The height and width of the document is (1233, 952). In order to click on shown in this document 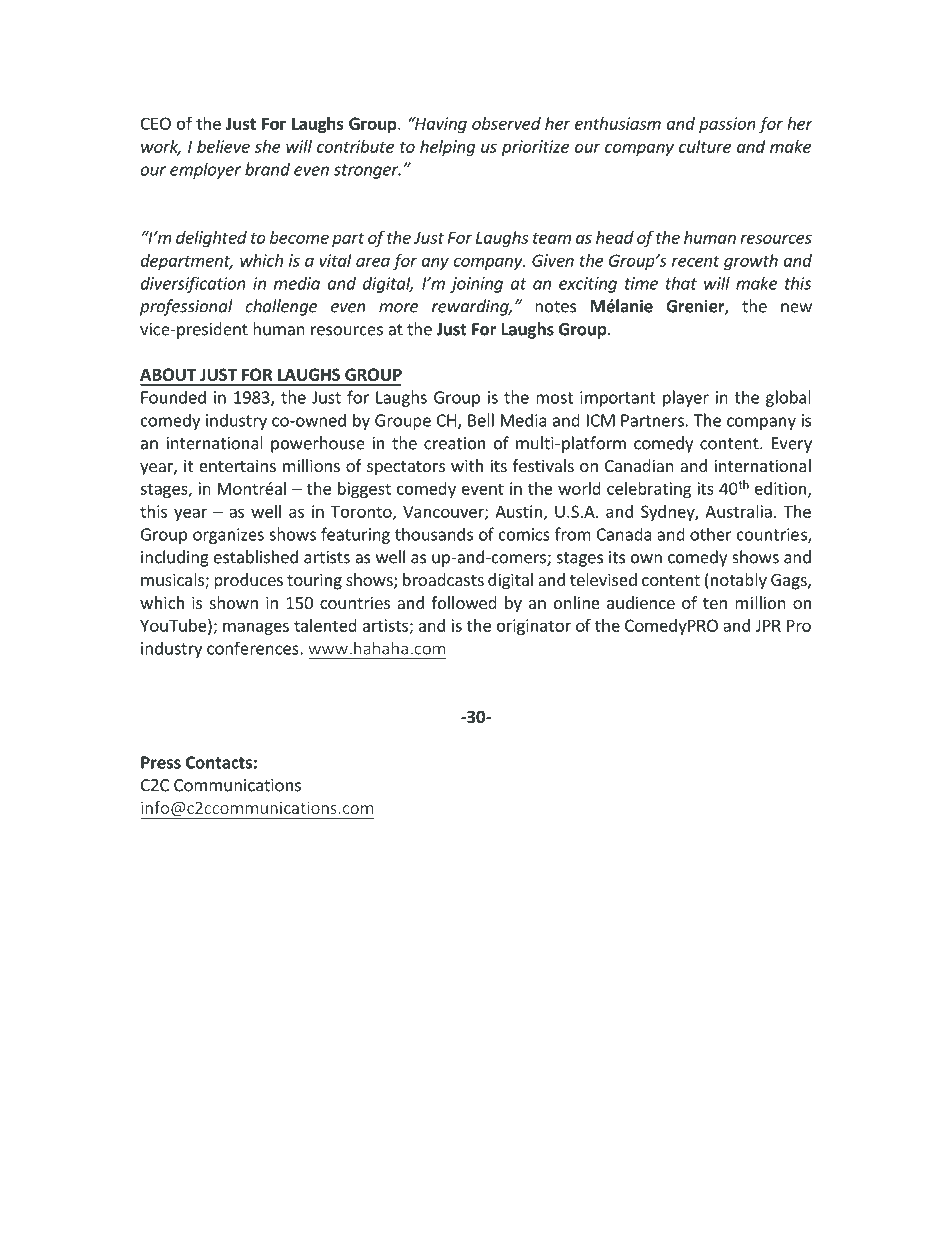, I will do `click(234, 602)`.
